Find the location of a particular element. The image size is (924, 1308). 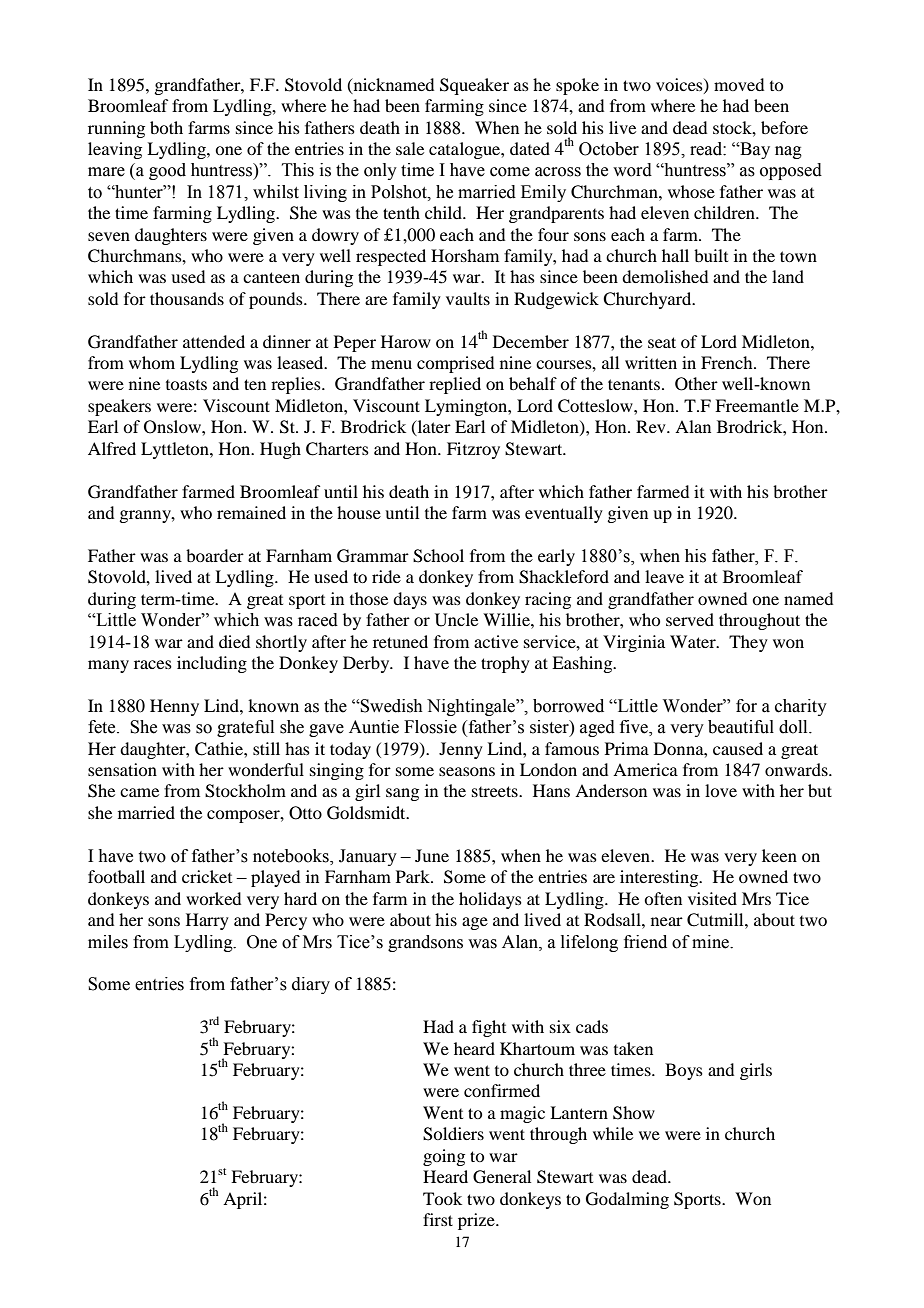

visited is located at coordinates (712, 898).
